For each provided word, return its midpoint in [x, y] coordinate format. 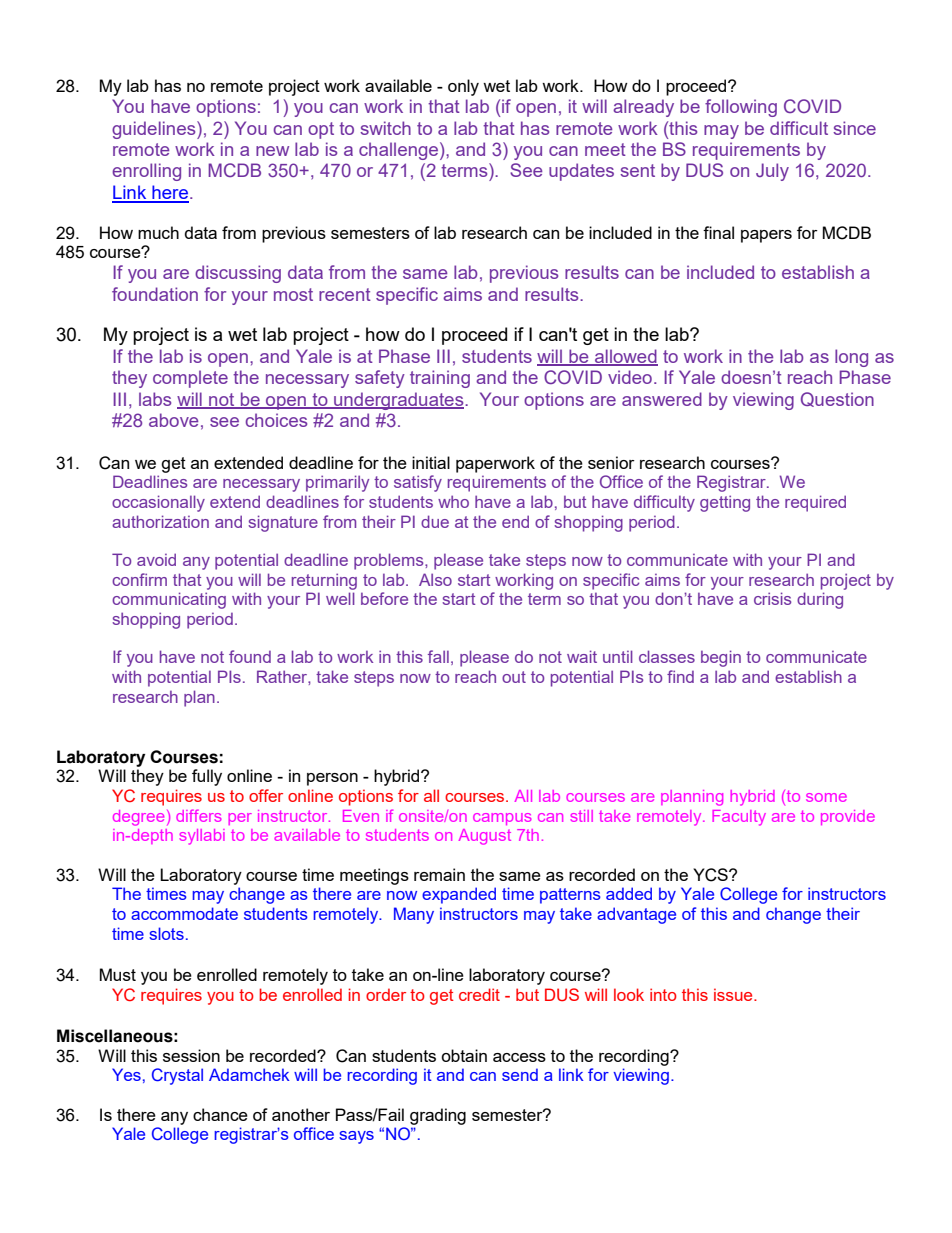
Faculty [739, 818]
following [741, 108]
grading [438, 1116]
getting [725, 503]
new [272, 151]
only [463, 87]
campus [502, 819]
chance [220, 1114]
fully [207, 777]
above [173, 420]
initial [431, 462]
